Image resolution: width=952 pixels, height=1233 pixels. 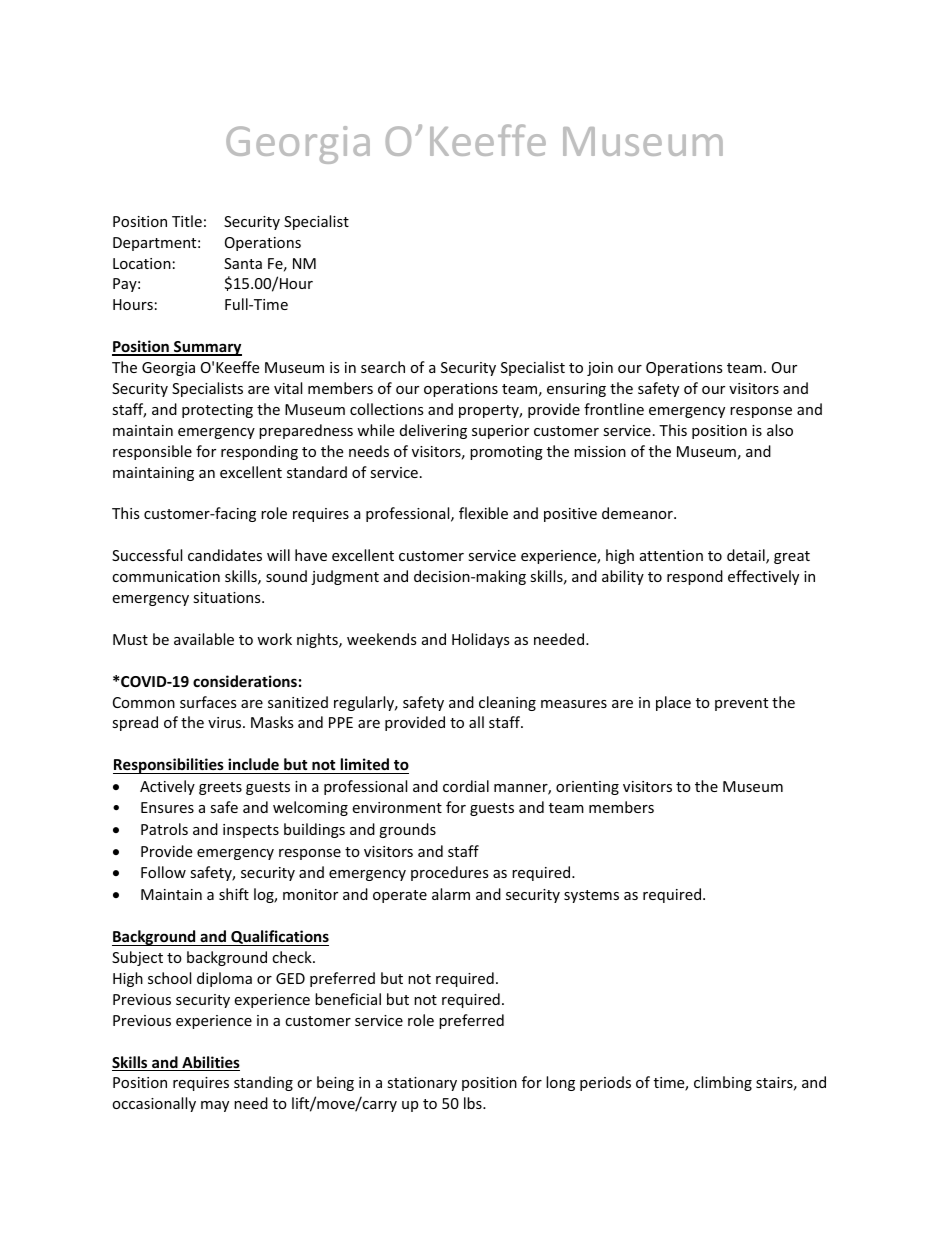 What do you see at coordinates (747, 556) in the screenshot?
I see `detail` at bounding box center [747, 556].
